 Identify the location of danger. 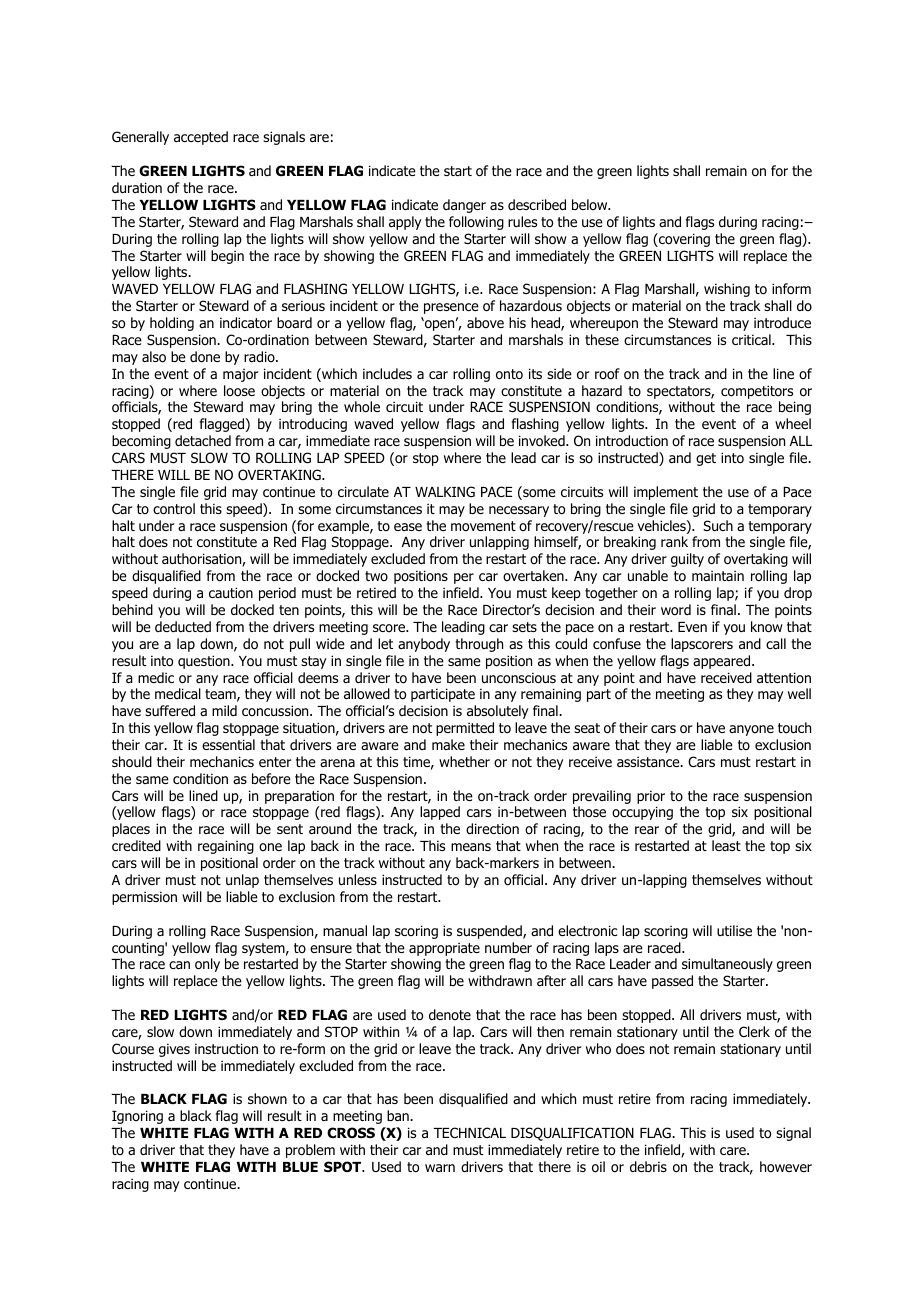
(464, 206).
